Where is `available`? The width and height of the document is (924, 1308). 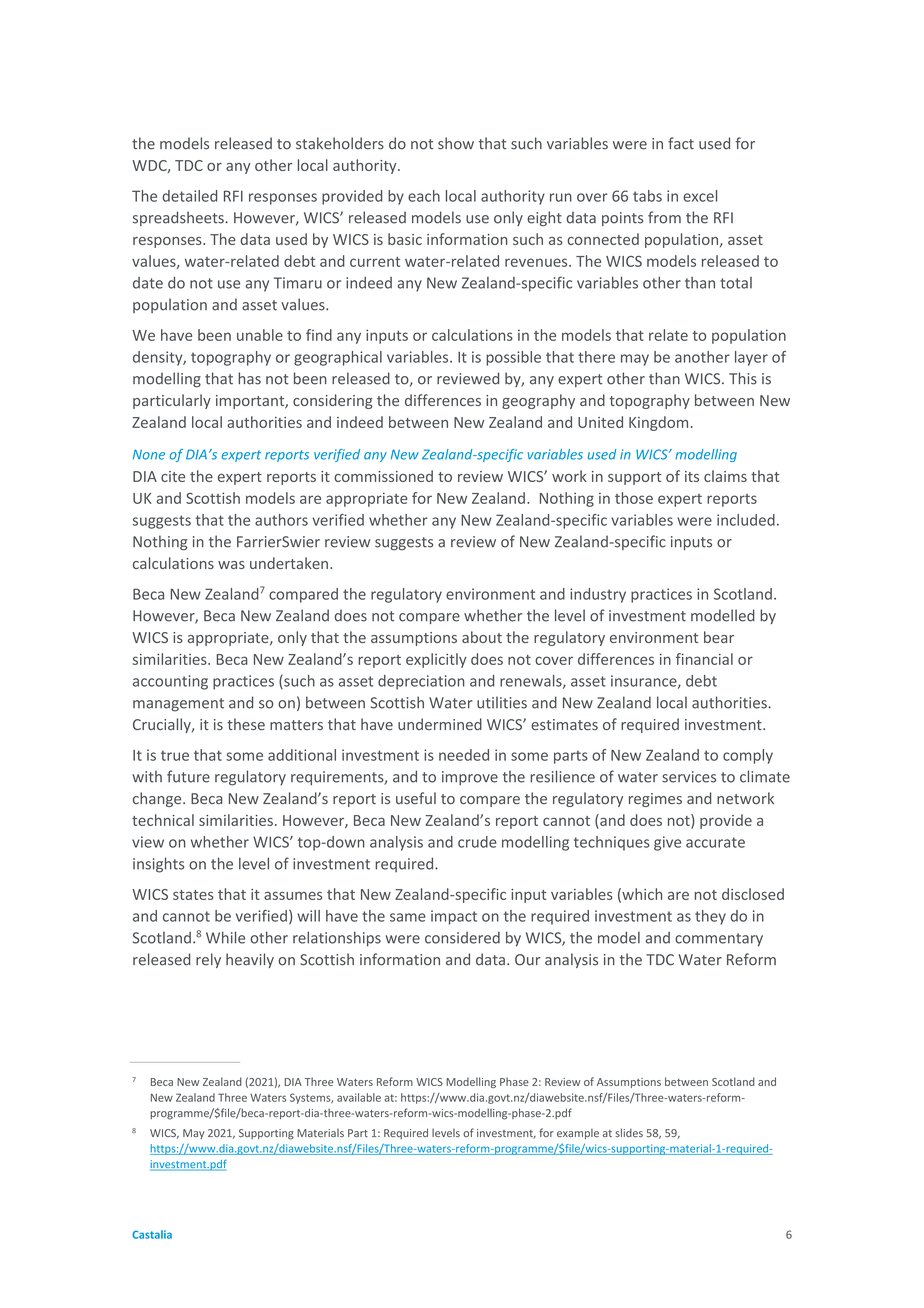 available is located at coordinates (359, 1097).
